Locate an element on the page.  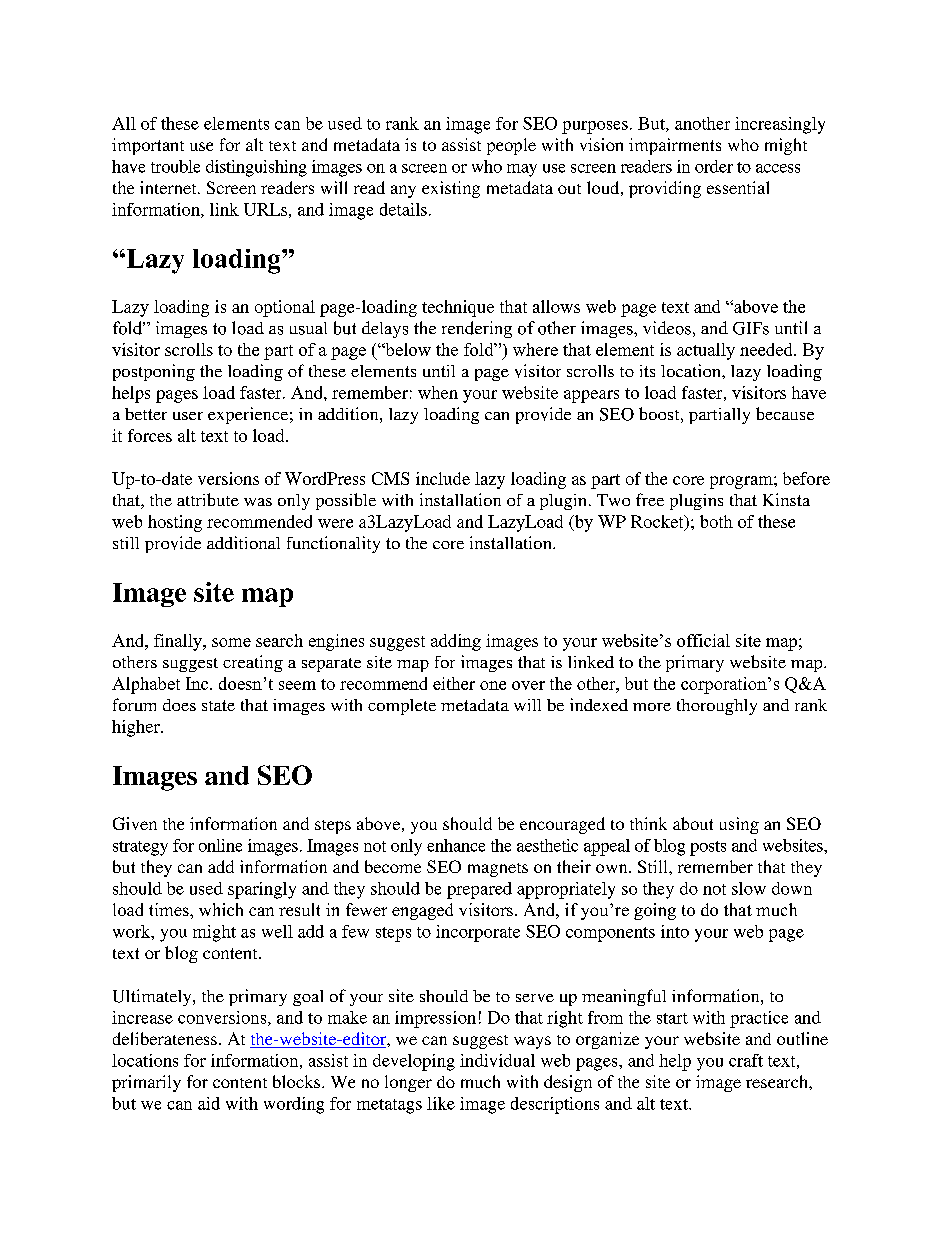
aid is located at coordinates (209, 1103).
